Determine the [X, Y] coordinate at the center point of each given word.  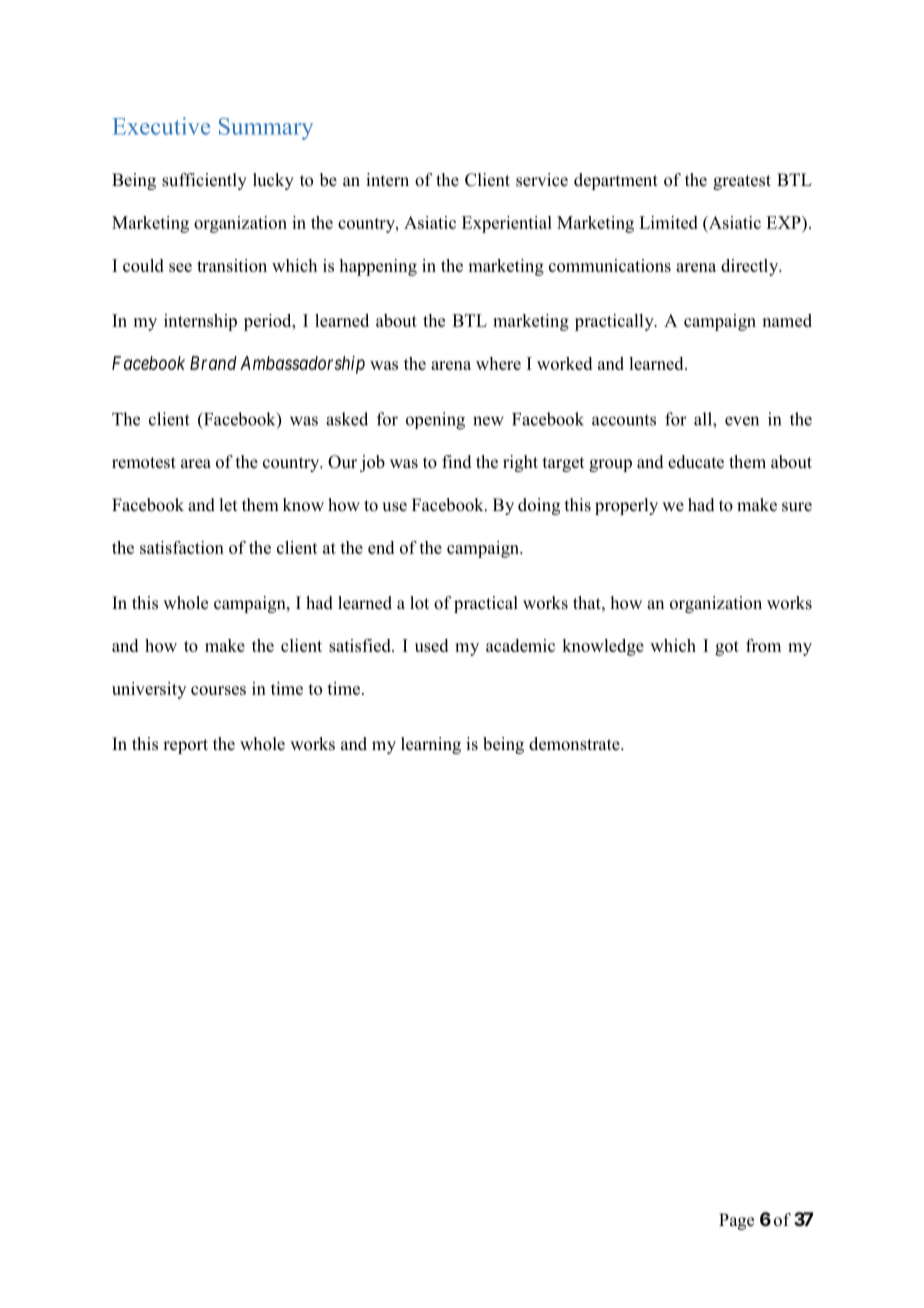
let [228, 505]
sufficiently [204, 181]
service [542, 180]
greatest [742, 182]
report [185, 746]
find [457, 462]
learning [431, 745]
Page [736, 1221]
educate [696, 462]
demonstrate [575, 744]
